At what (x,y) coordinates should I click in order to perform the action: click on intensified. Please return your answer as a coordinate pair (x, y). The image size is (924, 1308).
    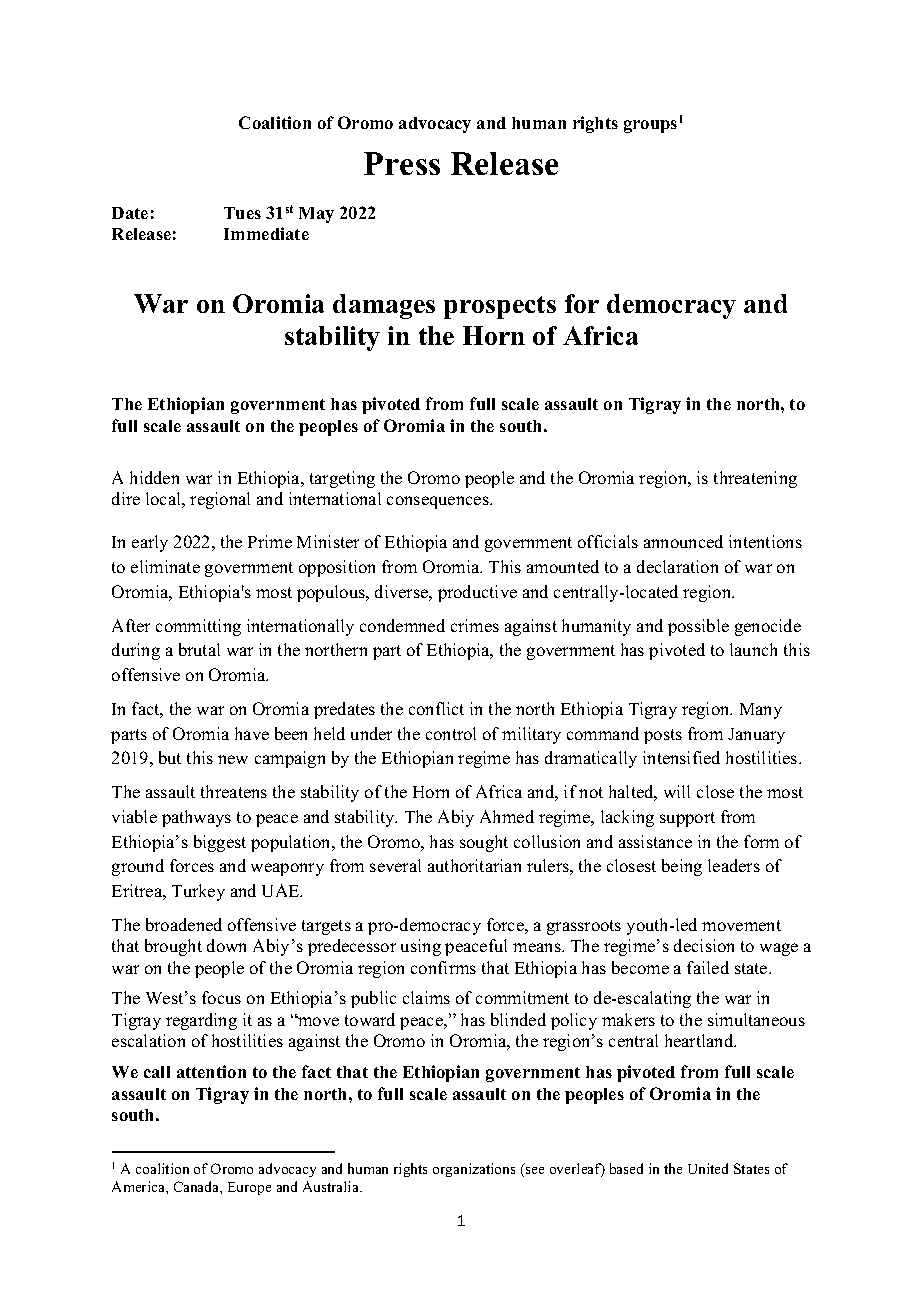
    Looking at the image, I should click on (681, 757).
